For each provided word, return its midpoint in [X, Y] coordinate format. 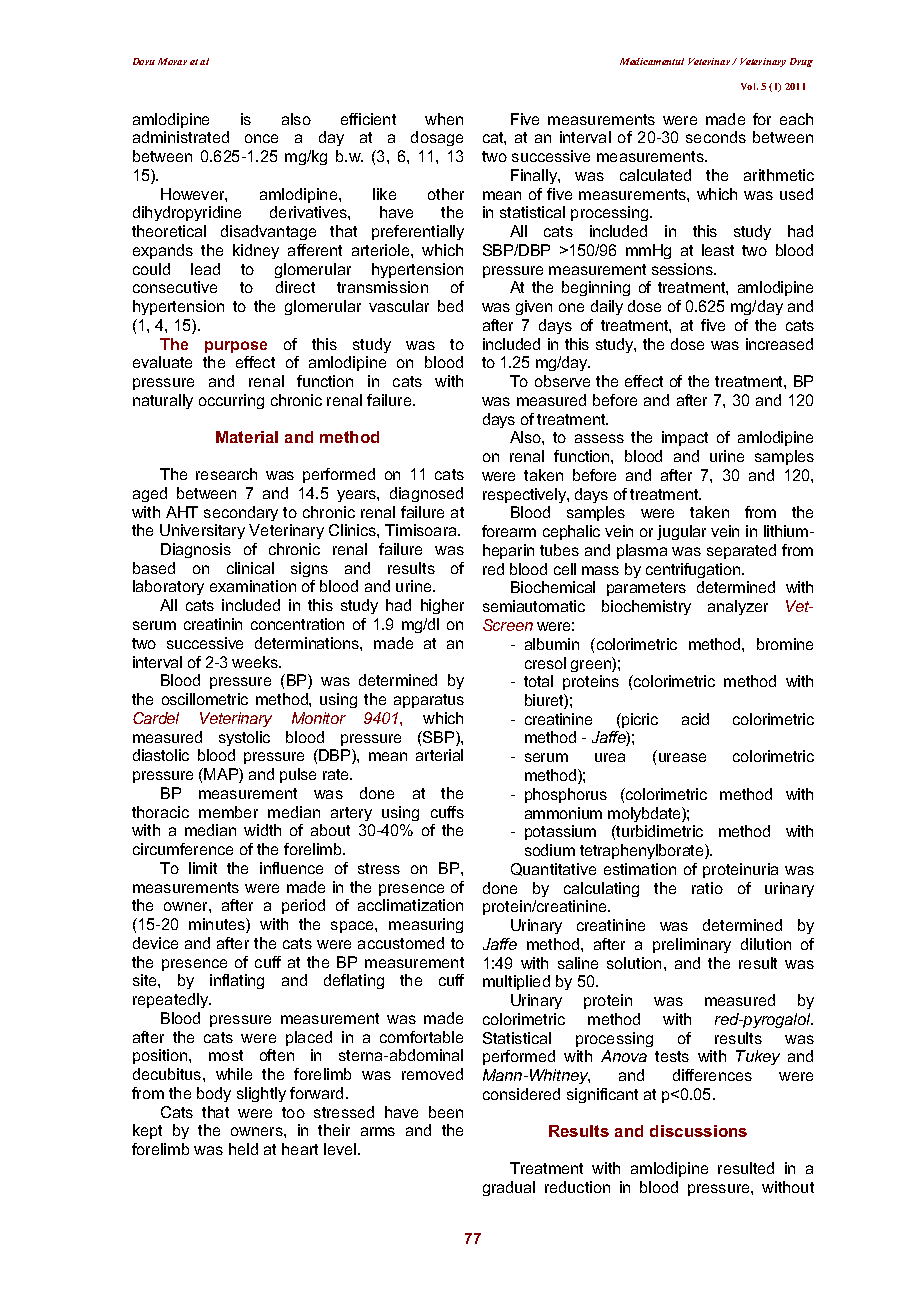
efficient [368, 119]
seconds [716, 137]
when [444, 119]
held [243, 1149]
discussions [698, 1131]
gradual [509, 1188]
